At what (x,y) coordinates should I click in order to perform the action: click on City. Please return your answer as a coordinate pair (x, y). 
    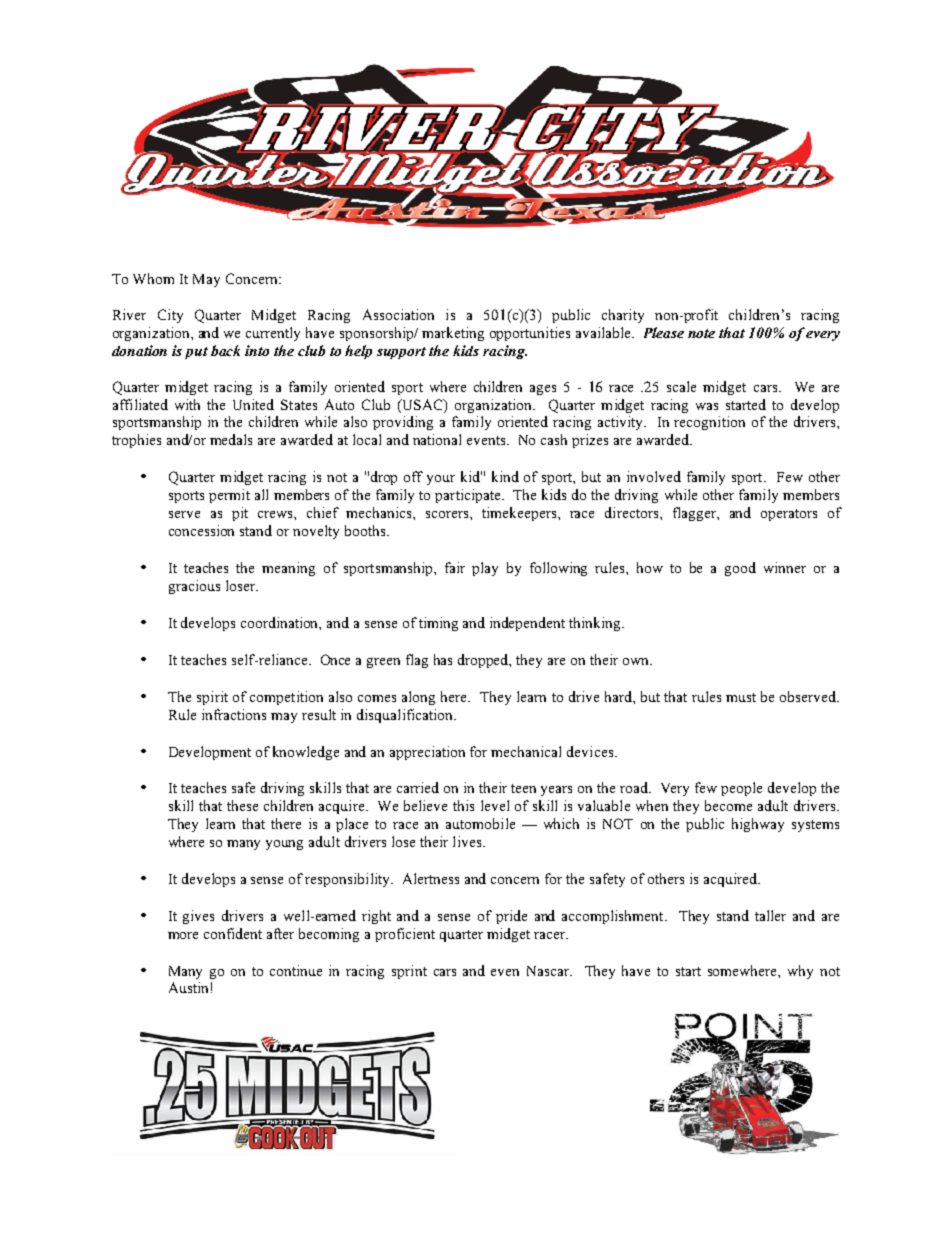
    Looking at the image, I should click on (170, 316).
